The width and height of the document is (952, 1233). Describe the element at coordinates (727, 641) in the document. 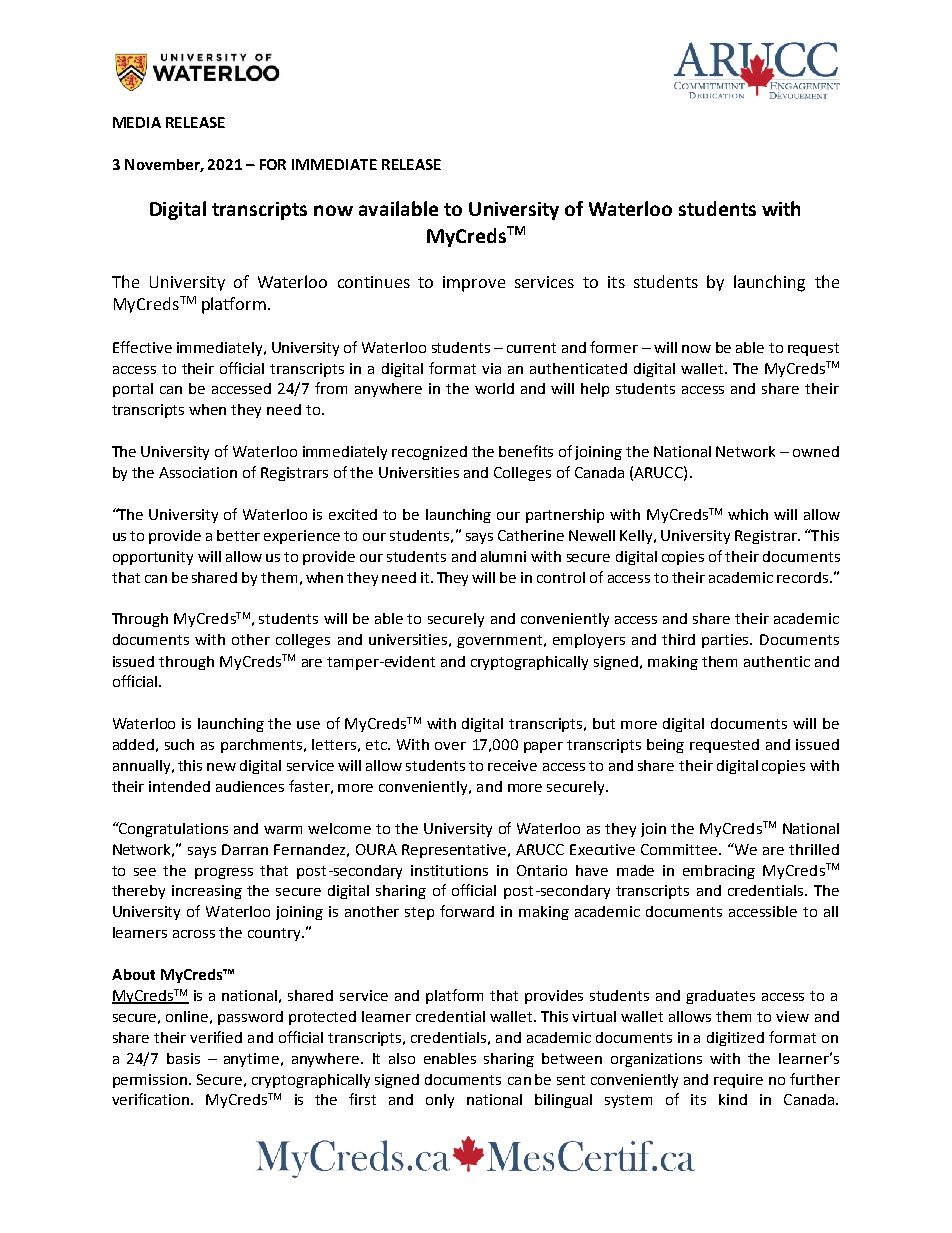

I see `parties` at that location.
